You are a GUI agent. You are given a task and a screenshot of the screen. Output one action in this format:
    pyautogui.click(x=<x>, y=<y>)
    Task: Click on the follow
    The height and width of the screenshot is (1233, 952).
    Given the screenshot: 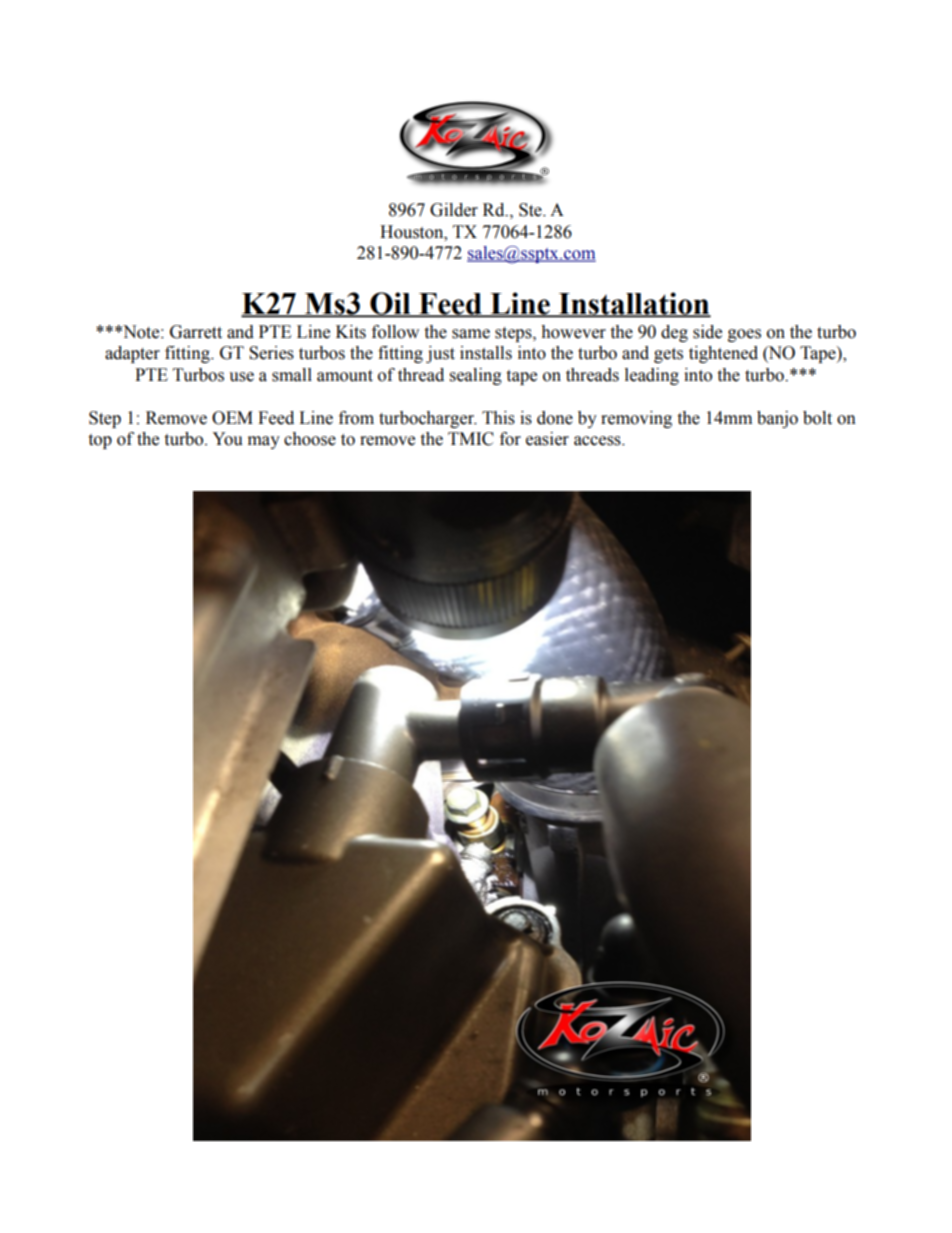 What is the action you would take?
    pyautogui.click(x=395, y=332)
